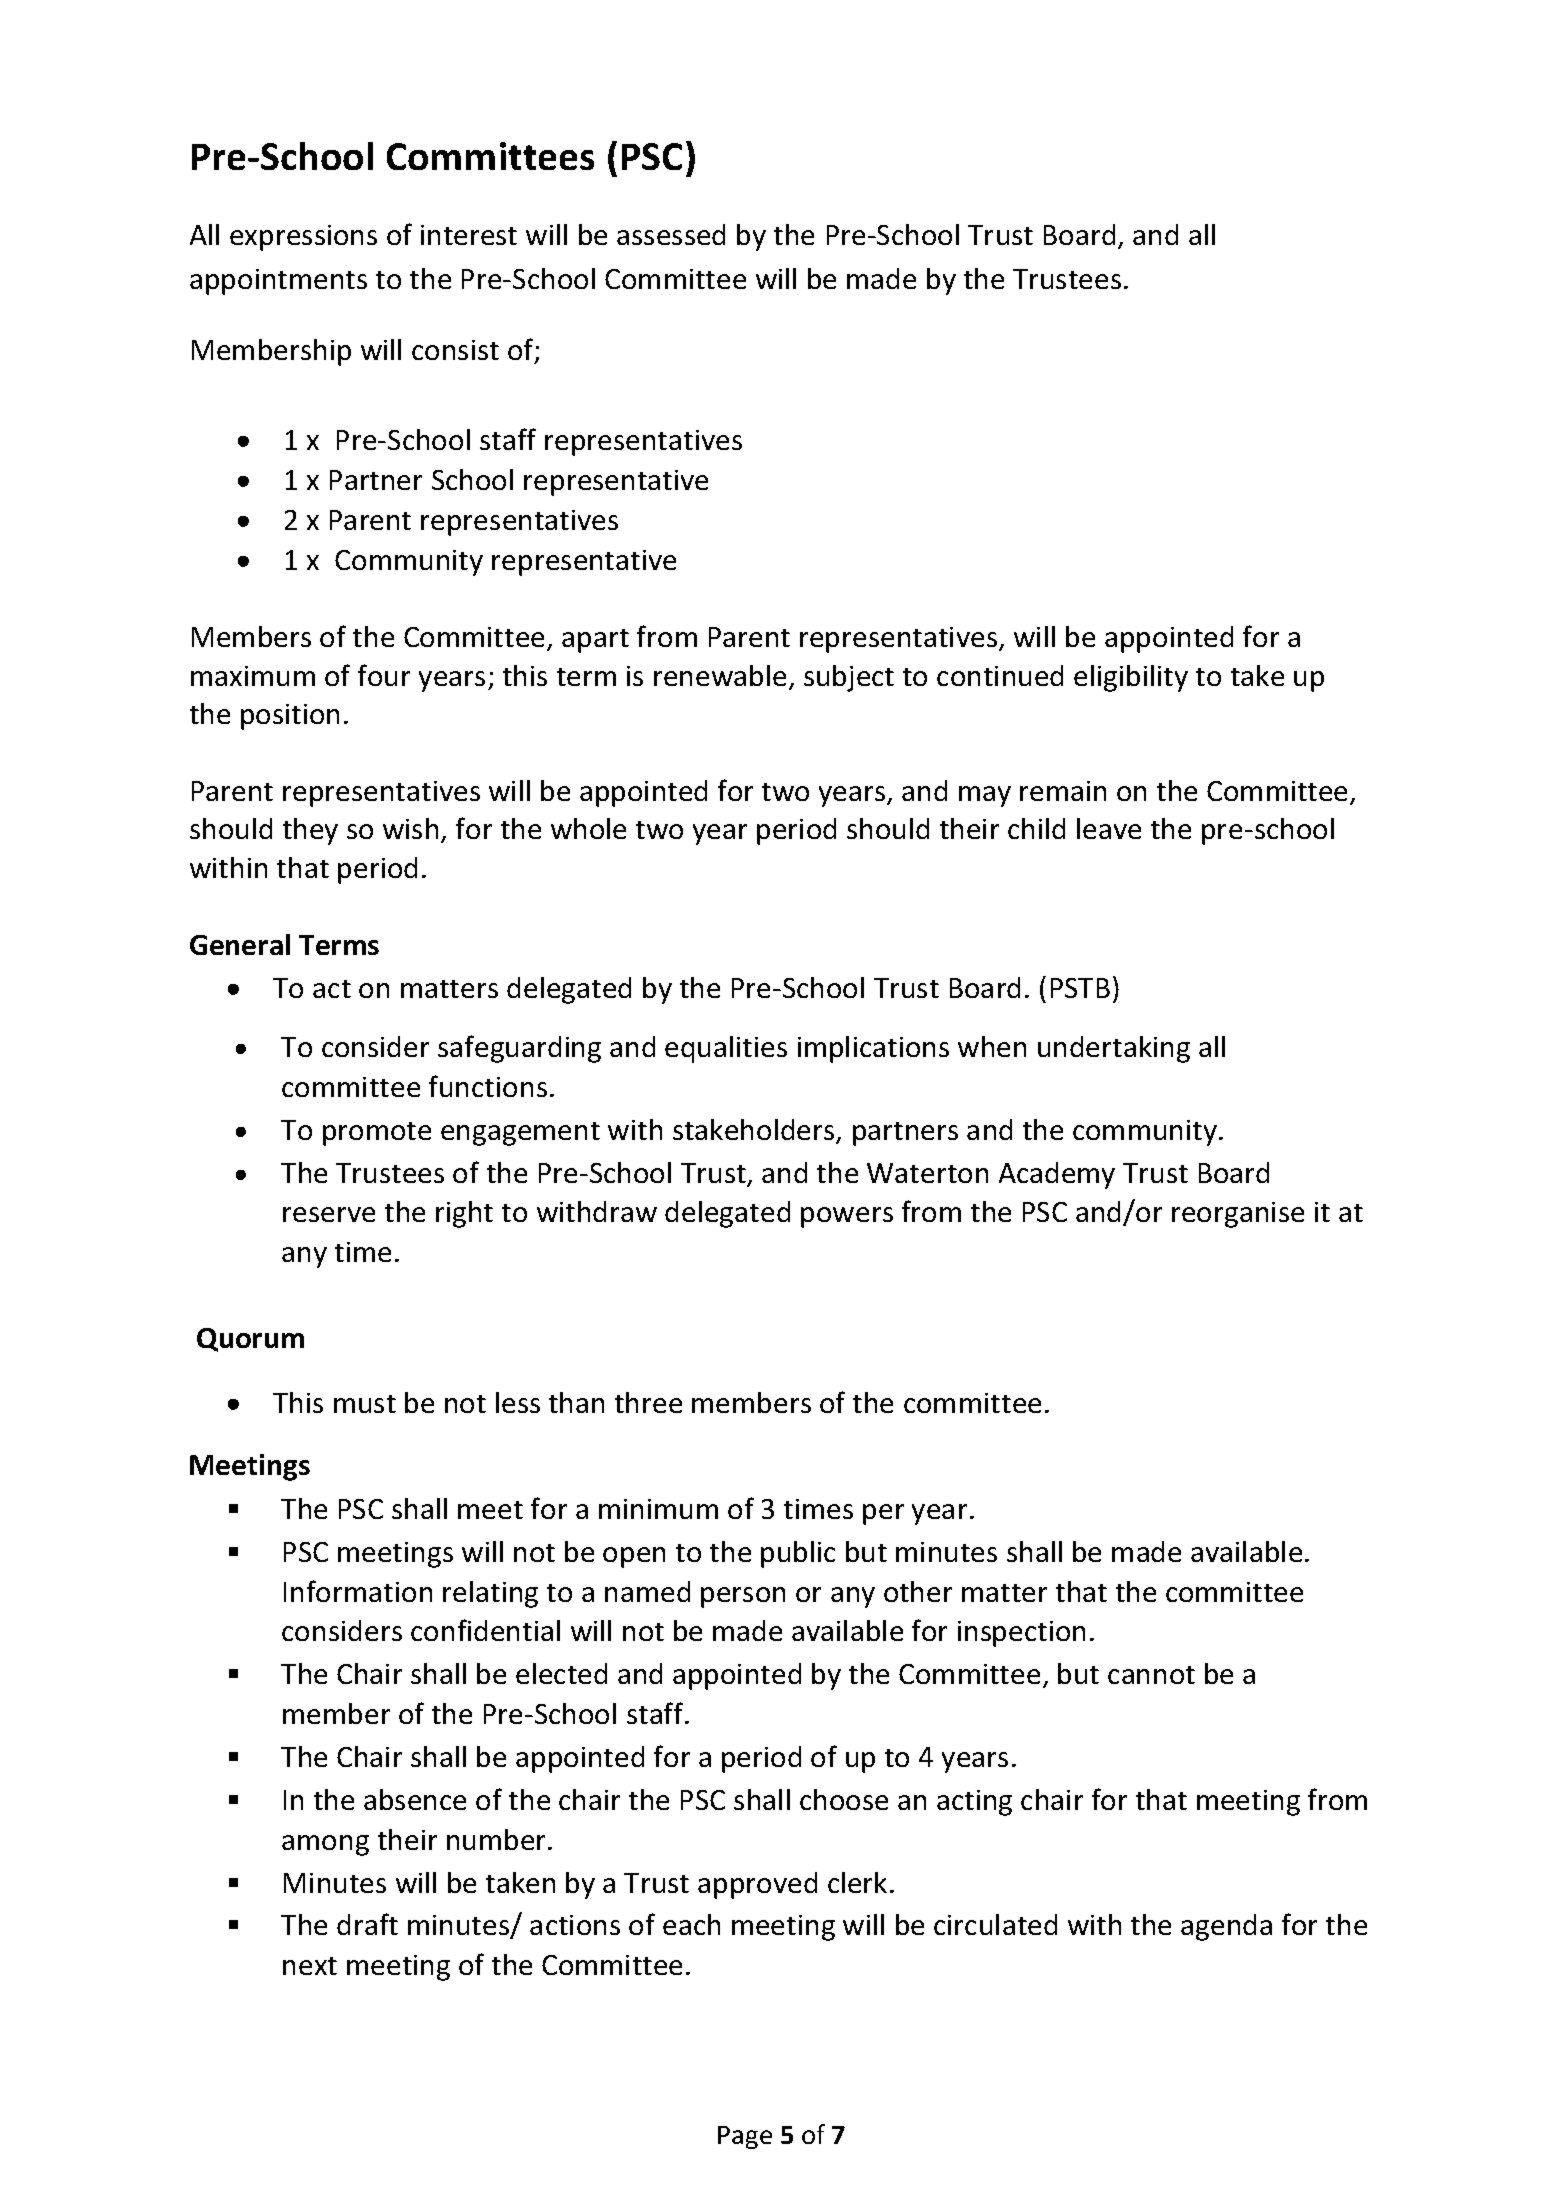 The height and width of the page is (2210, 1563). Describe the element at coordinates (1057, 1175) in the page. I see `Academy` at that location.
